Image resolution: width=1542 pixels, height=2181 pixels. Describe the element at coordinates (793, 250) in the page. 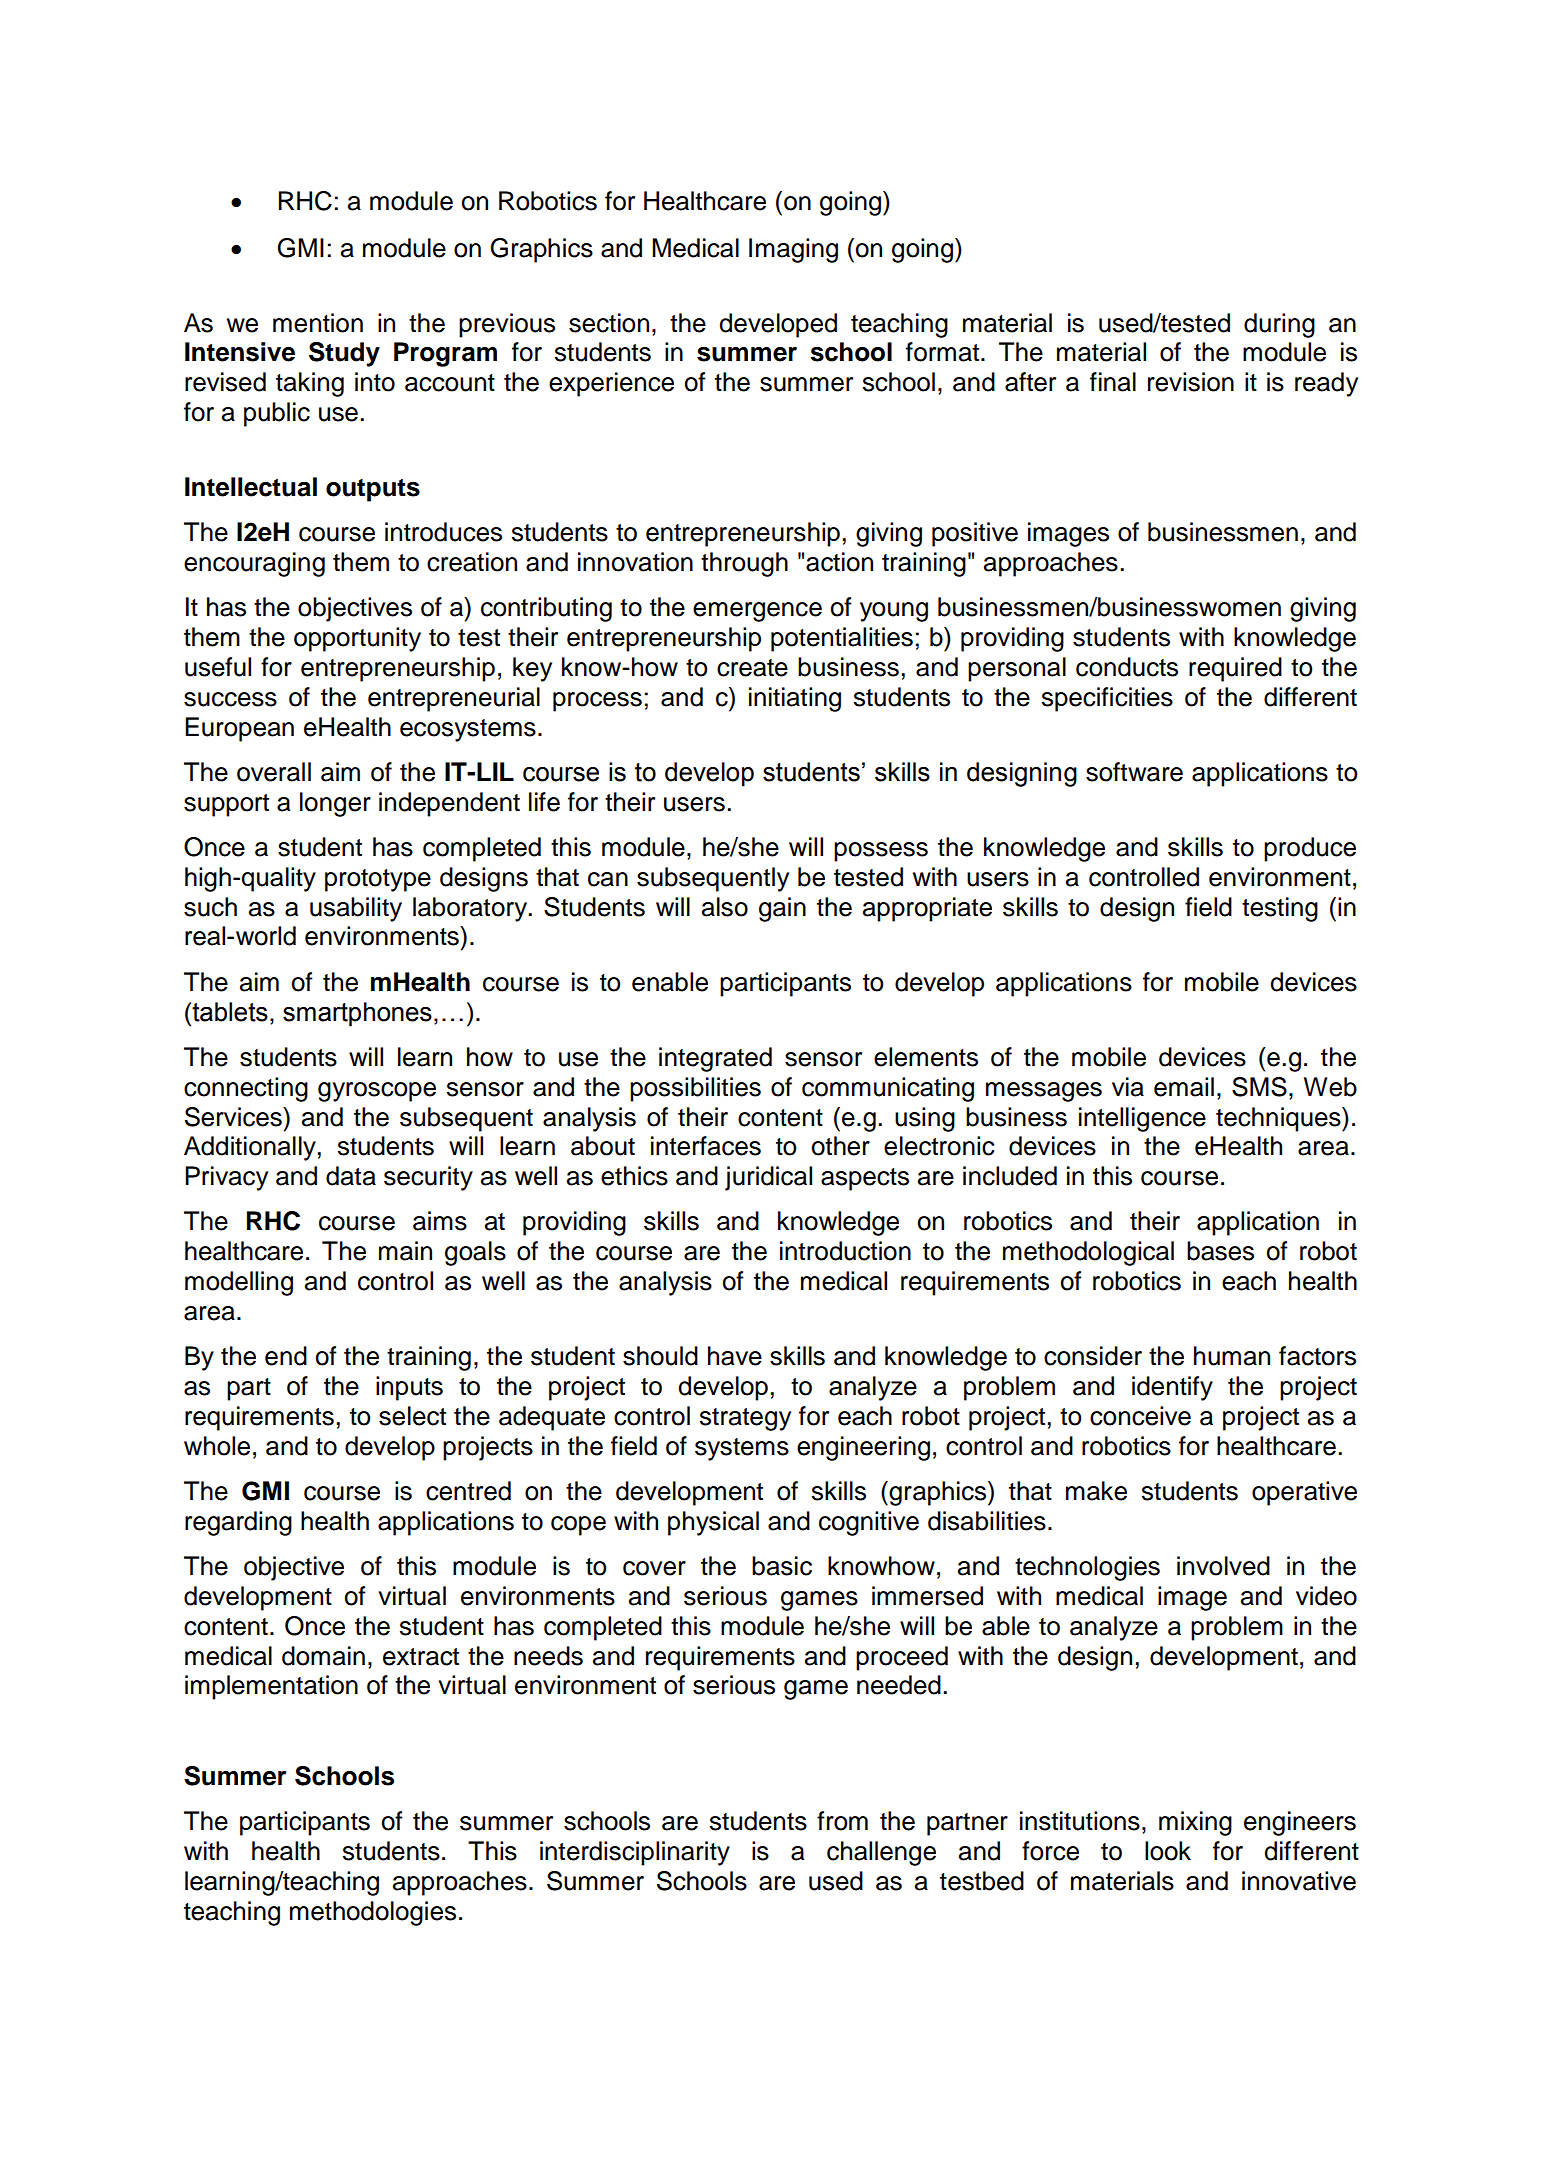

I see `Imaging` at that location.
